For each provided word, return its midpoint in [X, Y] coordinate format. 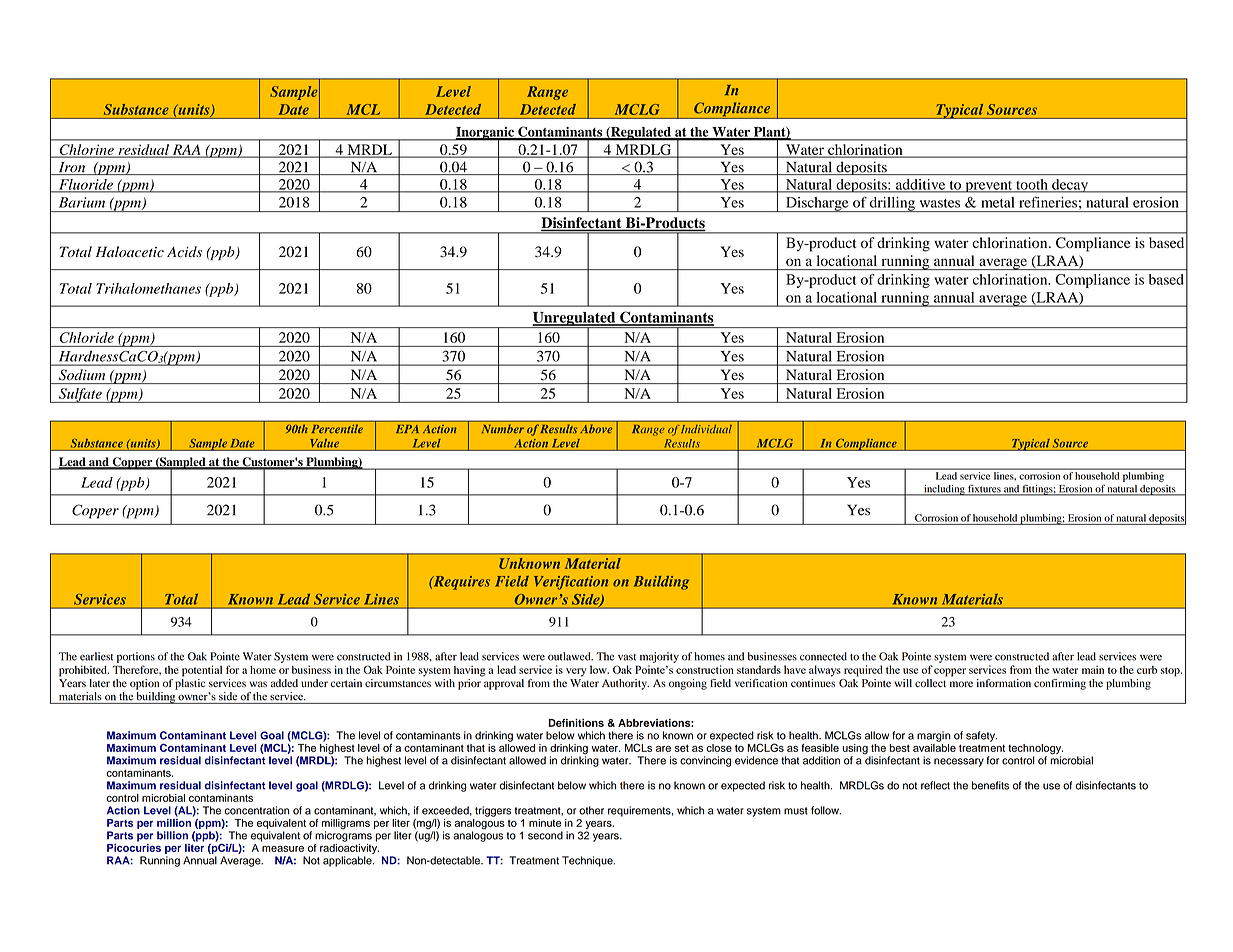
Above [596, 429]
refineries [1048, 202]
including [944, 490]
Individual [706, 429]
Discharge [817, 204]
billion [172, 835]
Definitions [576, 723]
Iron [72, 168]
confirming [1060, 684]
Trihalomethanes [148, 288]
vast [627, 657]
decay [1070, 186]
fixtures [984, 490]
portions [136, 657]
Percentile [337, 429]
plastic [190, 683]
